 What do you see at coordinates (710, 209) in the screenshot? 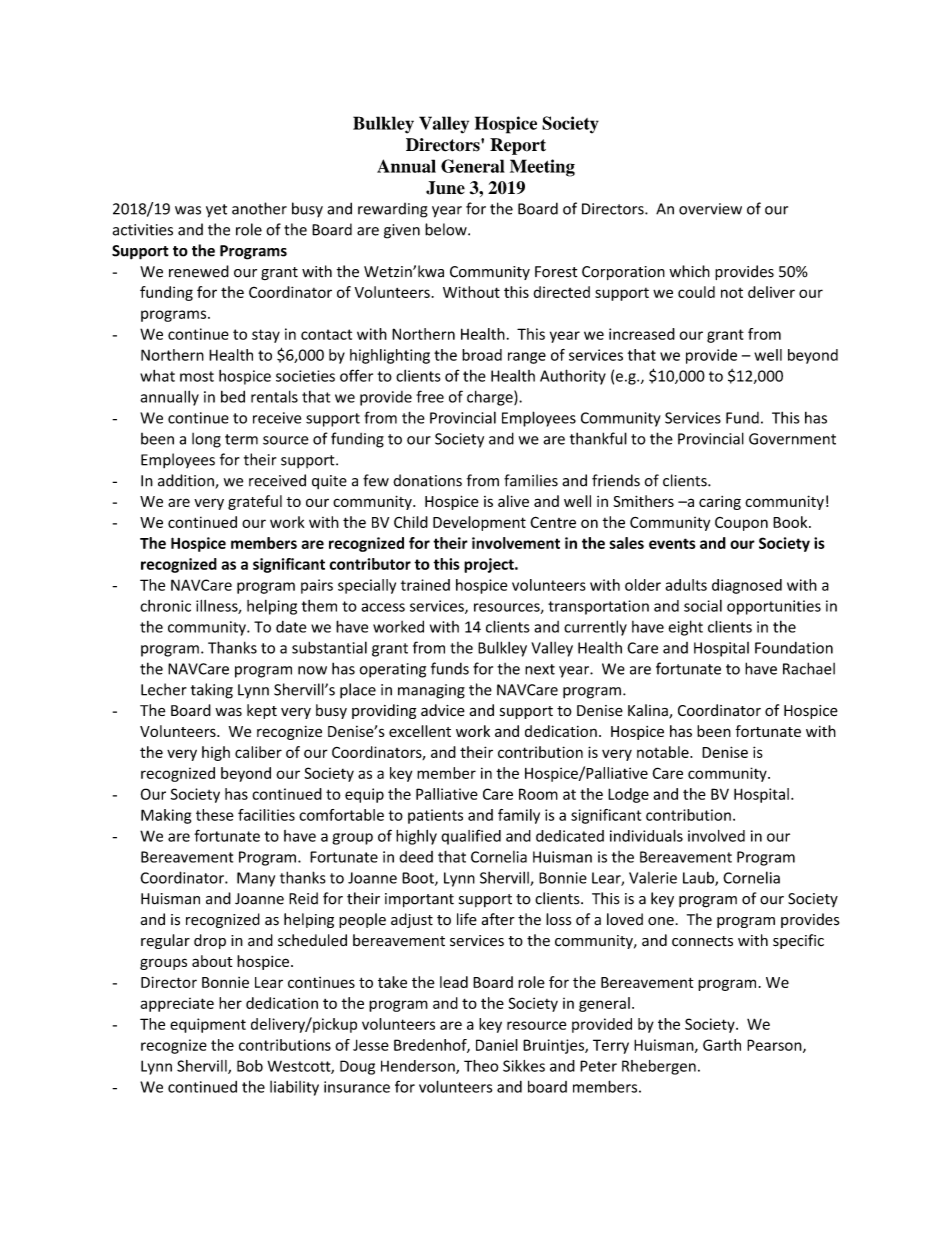
I see `overview` at bounding box center [710, 209].
